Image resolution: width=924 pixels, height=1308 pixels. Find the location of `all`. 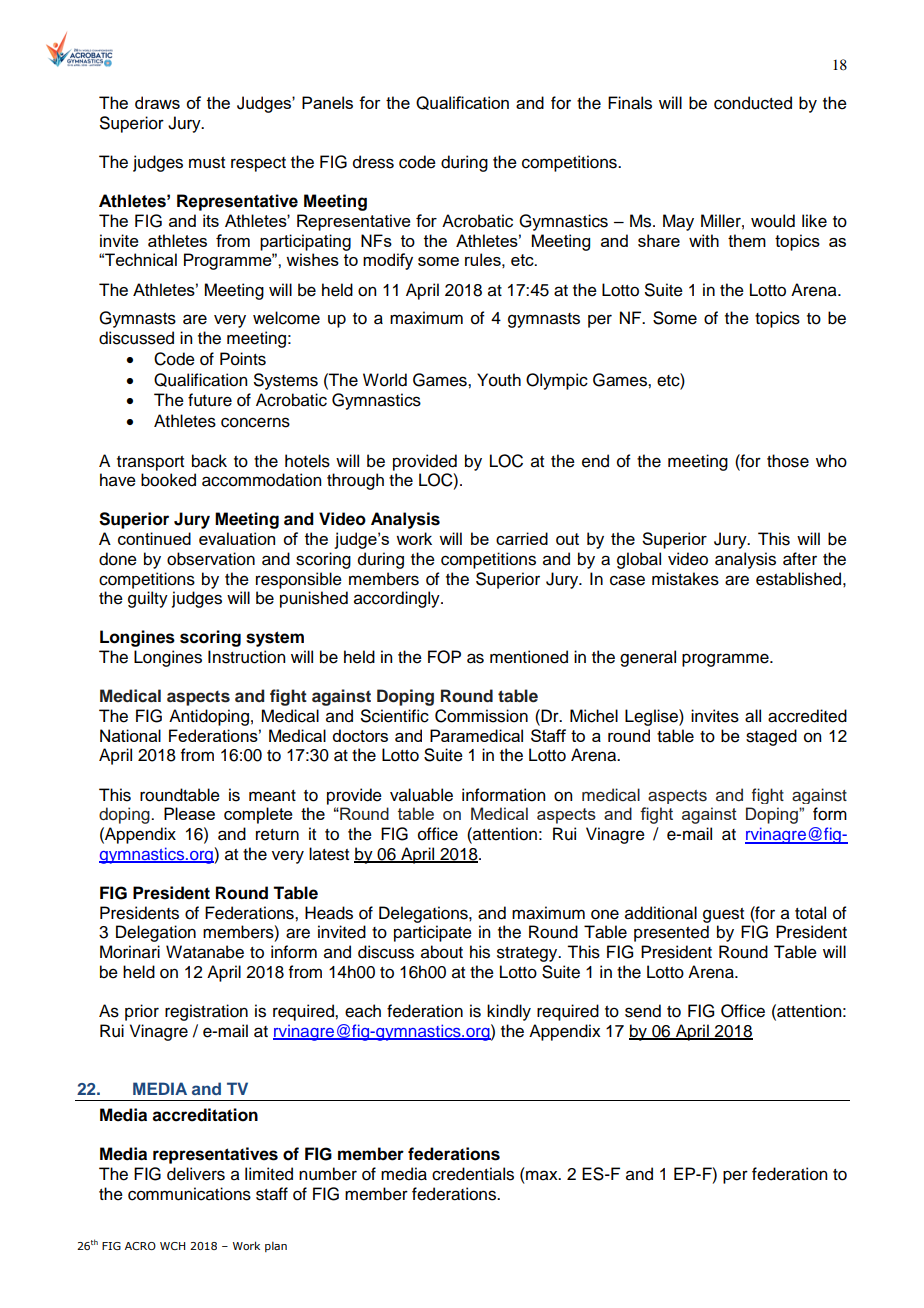

all is located at coordinates (753, 716).
